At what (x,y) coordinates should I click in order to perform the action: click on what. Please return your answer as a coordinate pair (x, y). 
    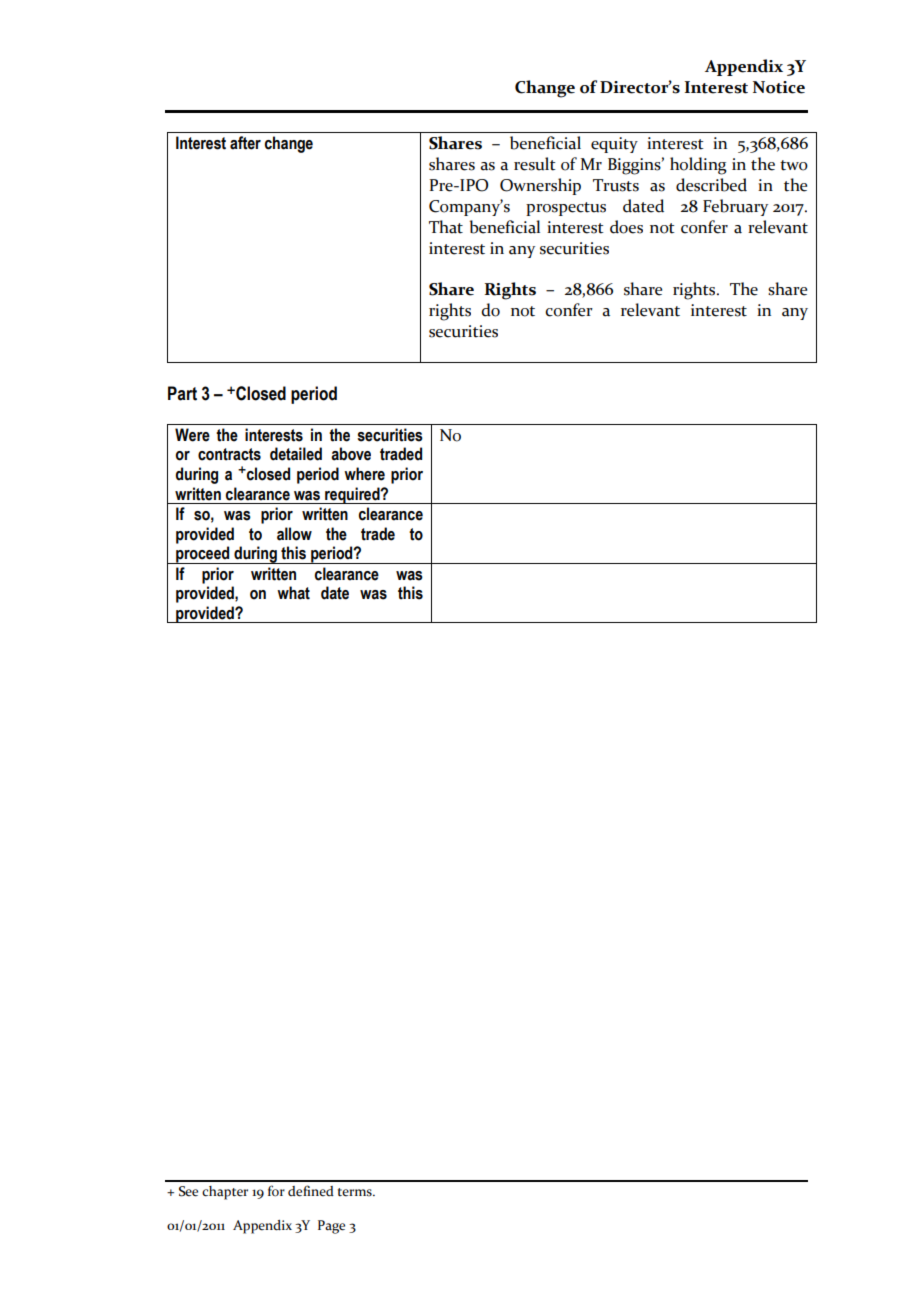
    Looking at the image, I should click on (293, 593).
